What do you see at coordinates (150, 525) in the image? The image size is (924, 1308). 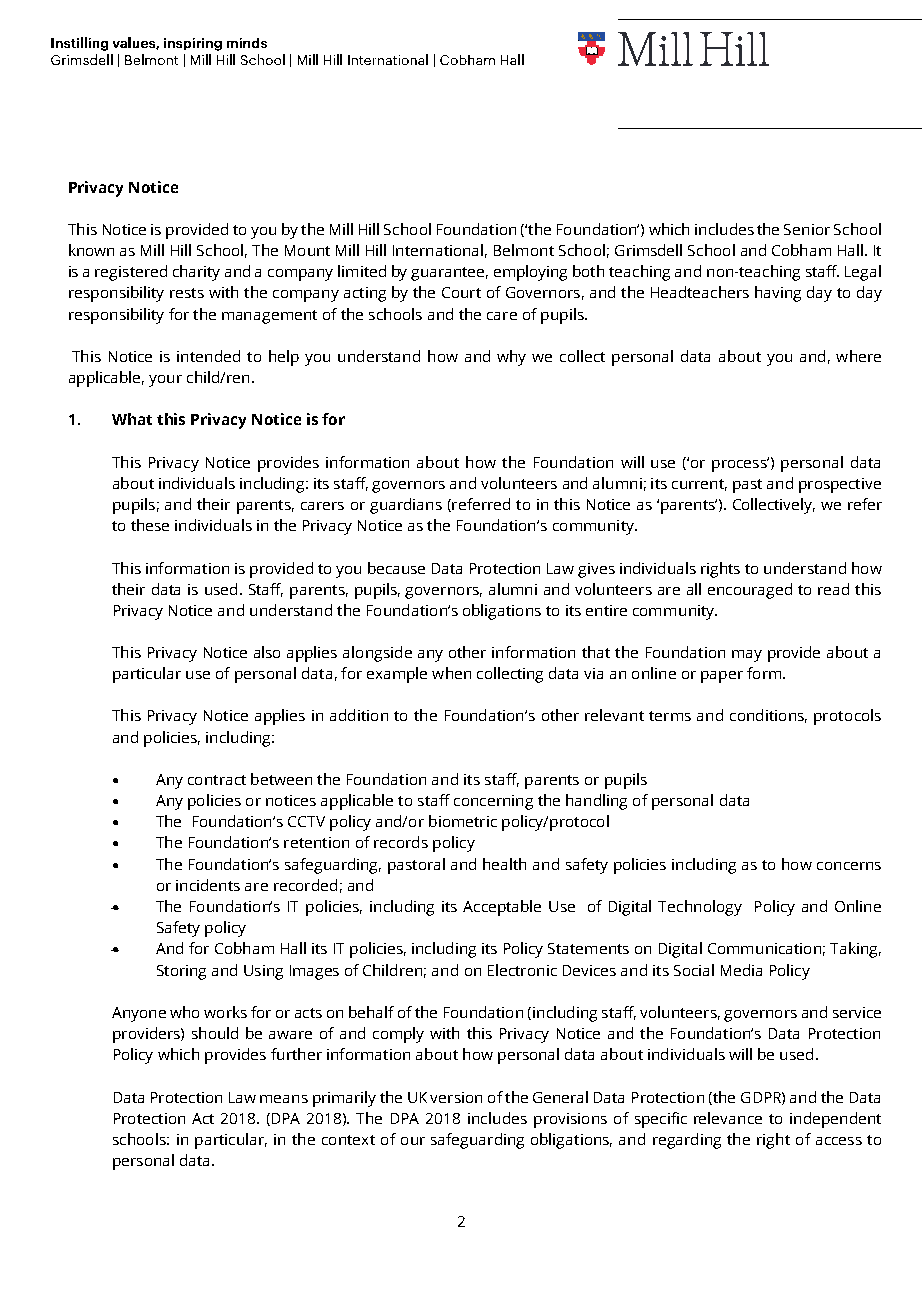 I see `these` at bounding box center [150, 525].
